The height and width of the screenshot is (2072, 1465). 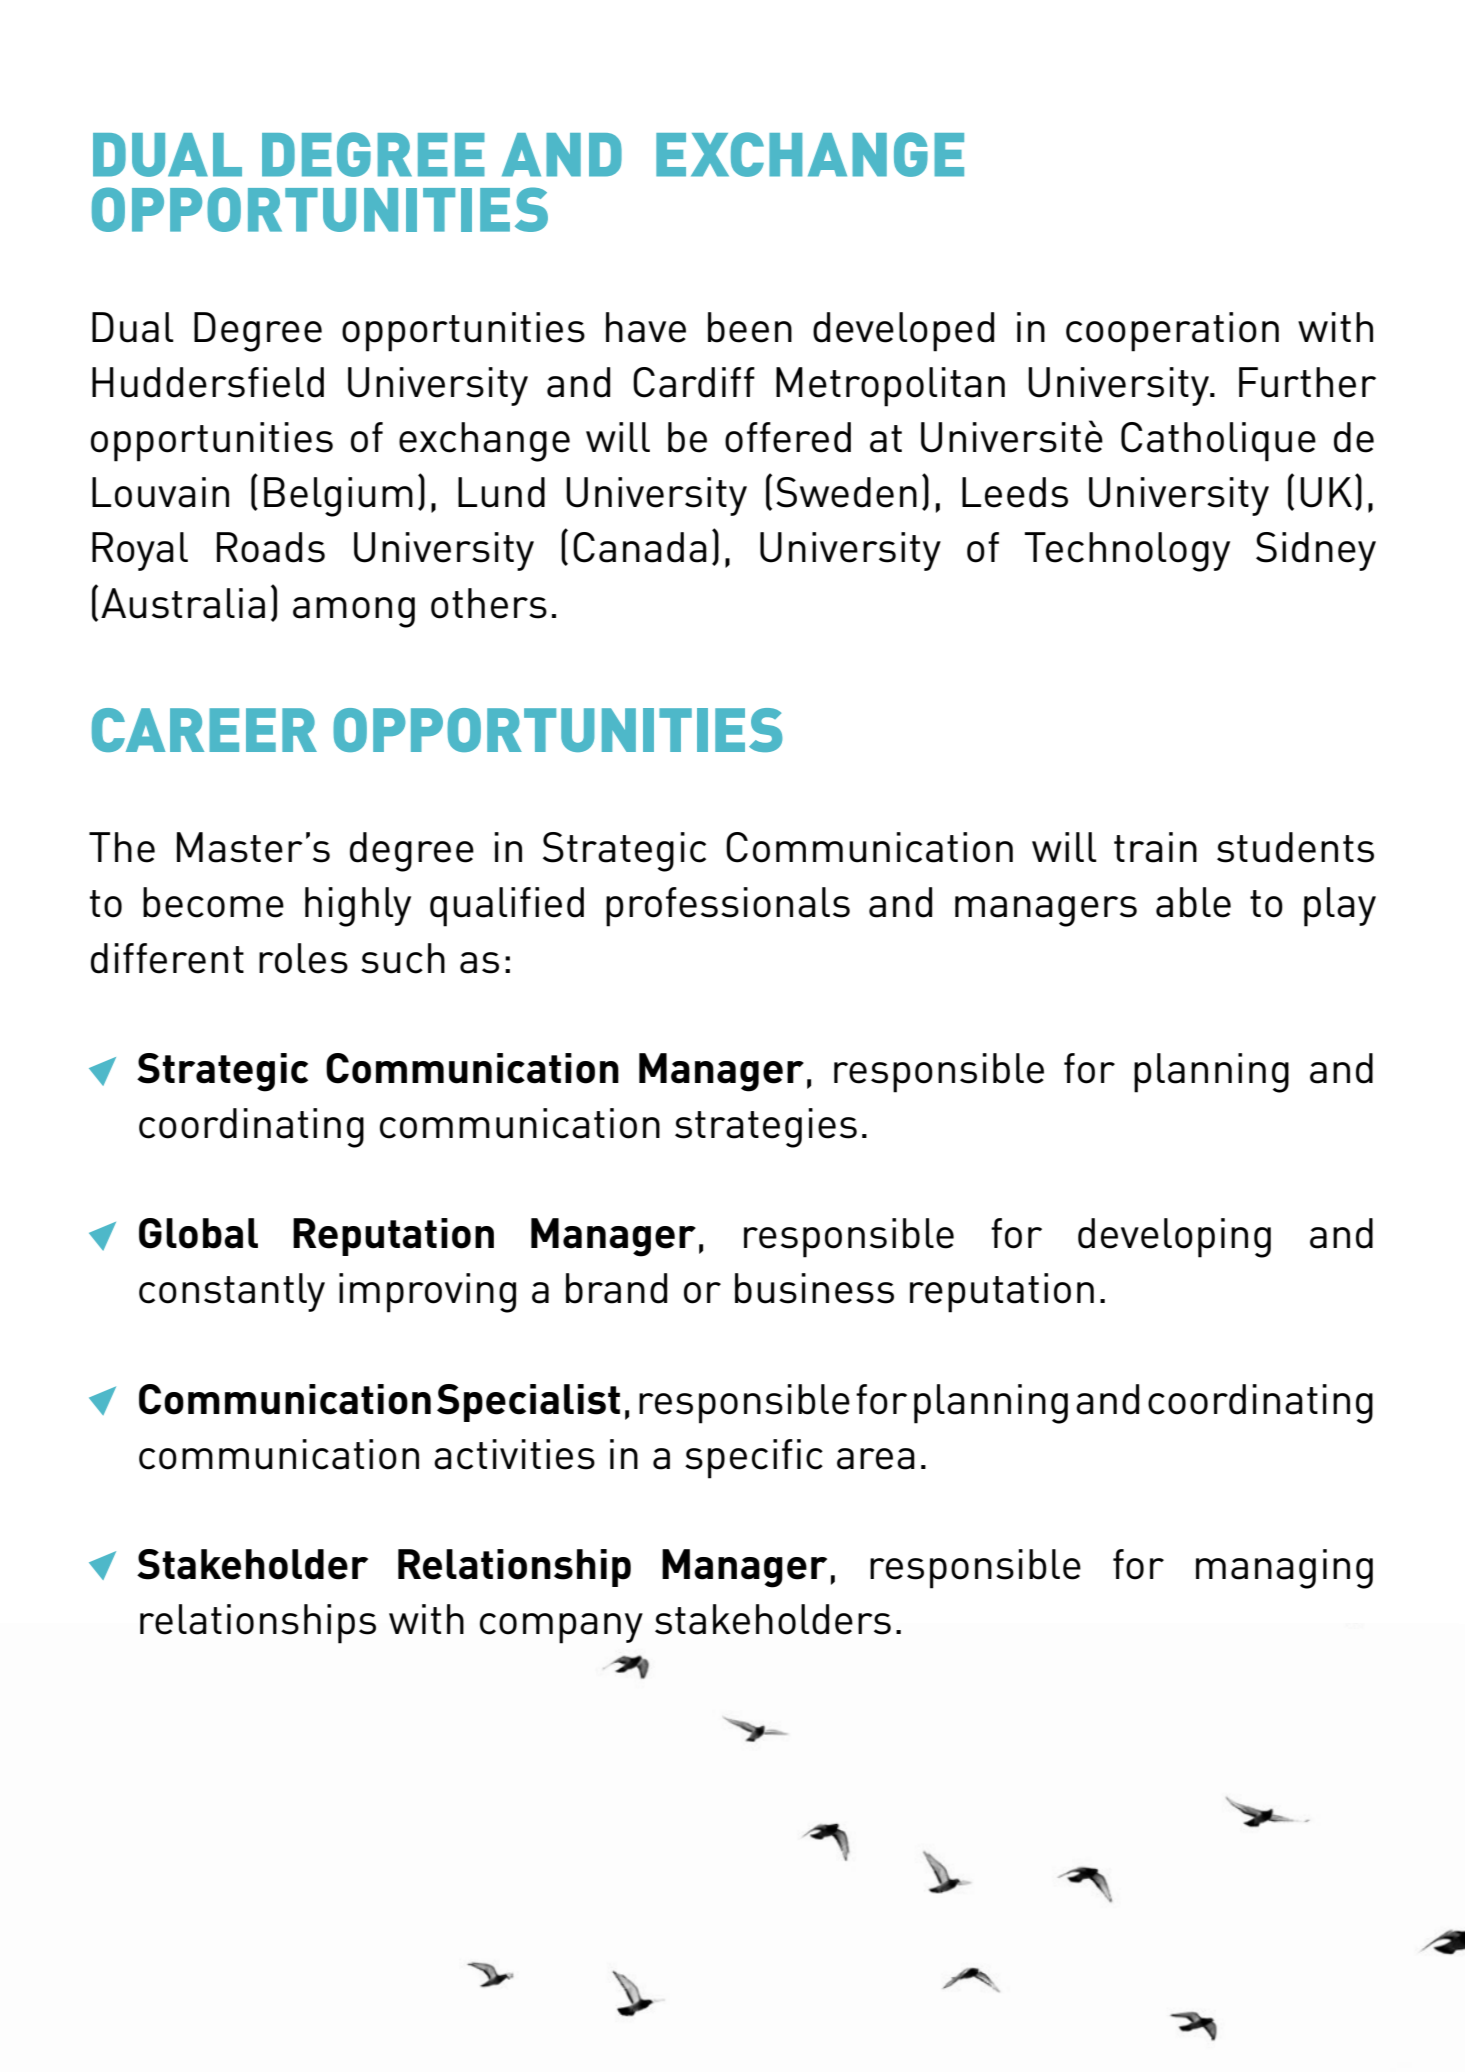 What do you see at coordinates (754, 1459) in the screenshot?
I see `specific` at bounding box center [754, 1459].
